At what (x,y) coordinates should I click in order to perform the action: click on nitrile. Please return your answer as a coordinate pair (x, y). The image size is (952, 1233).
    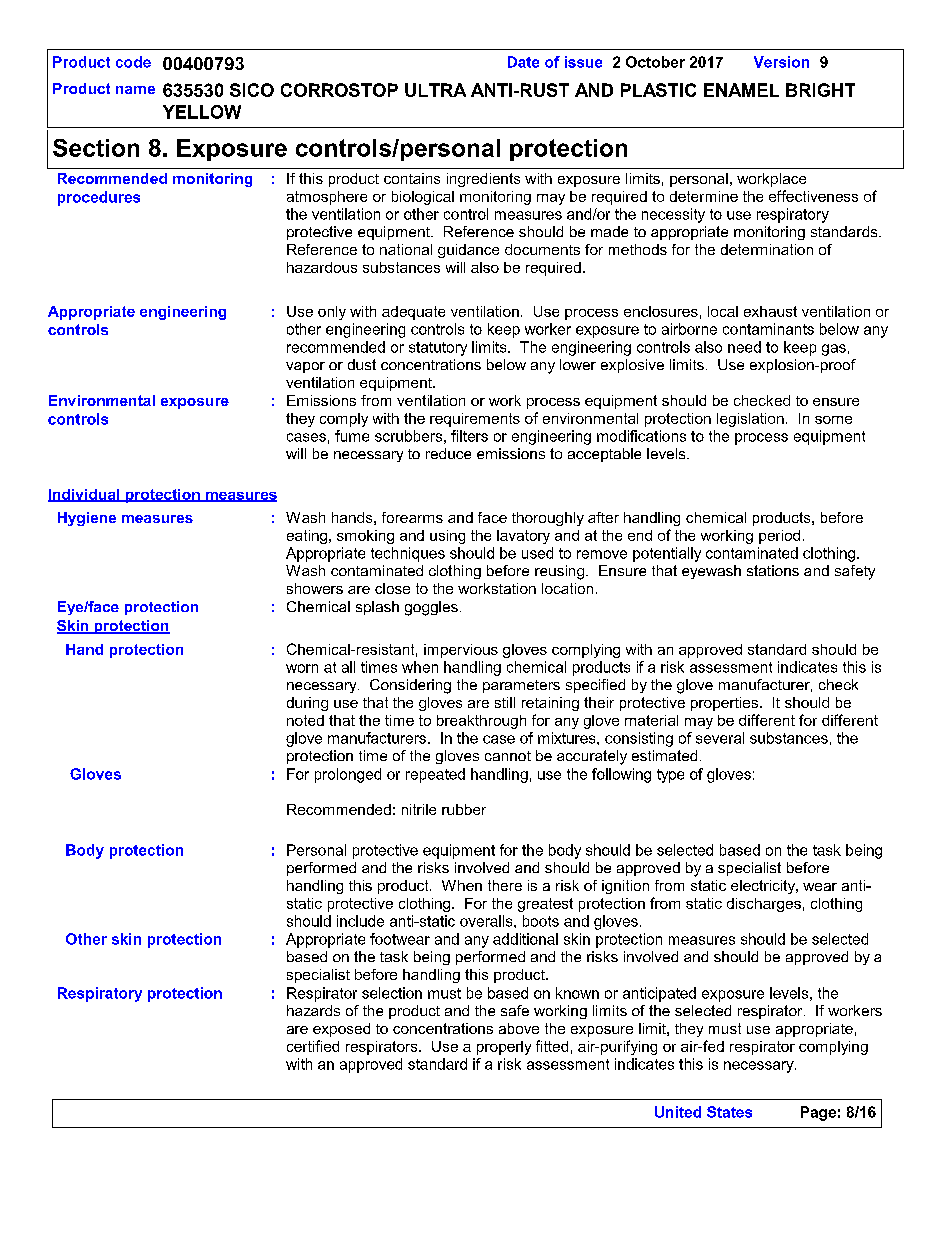
    Looking at the image, I should click on (419, 809).
